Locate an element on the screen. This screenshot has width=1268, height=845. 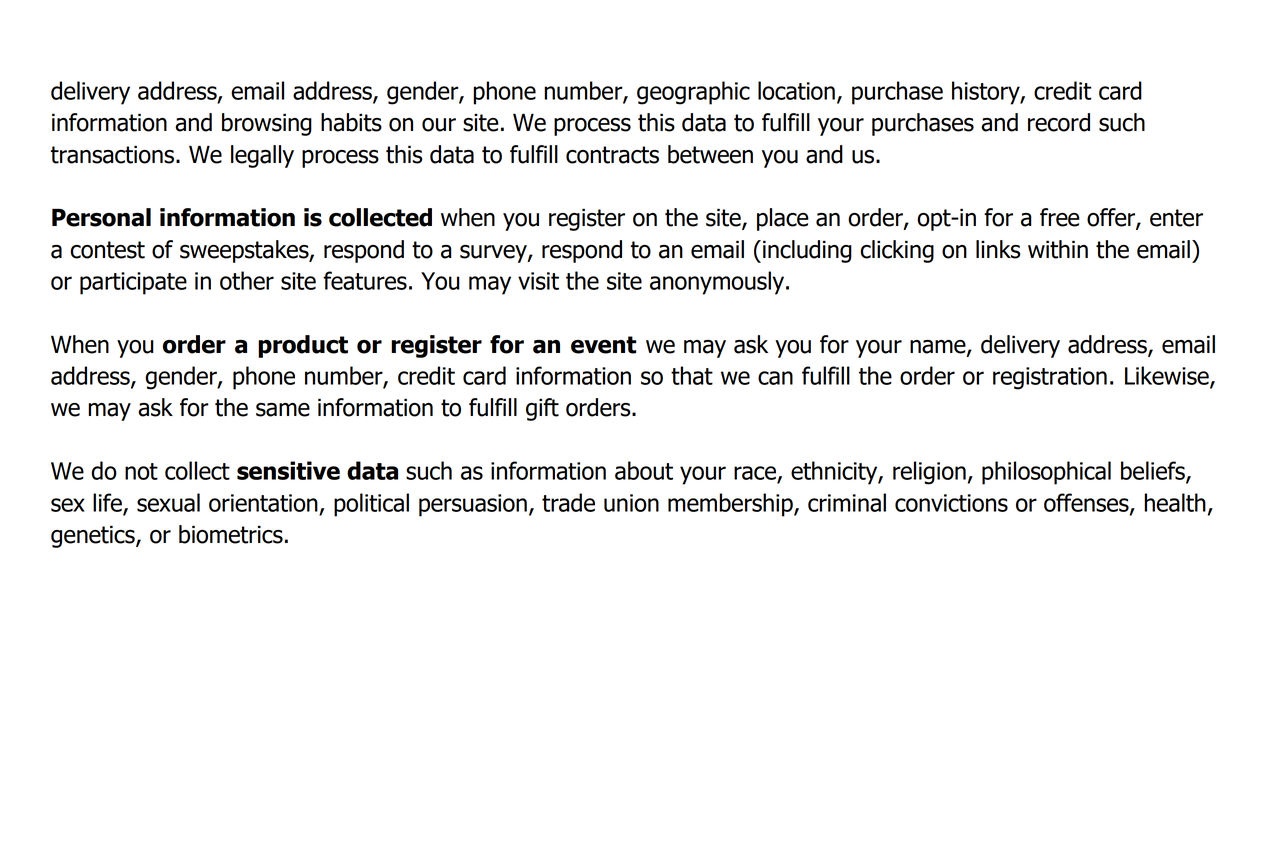
free is located at coordinates (1060, 217).
